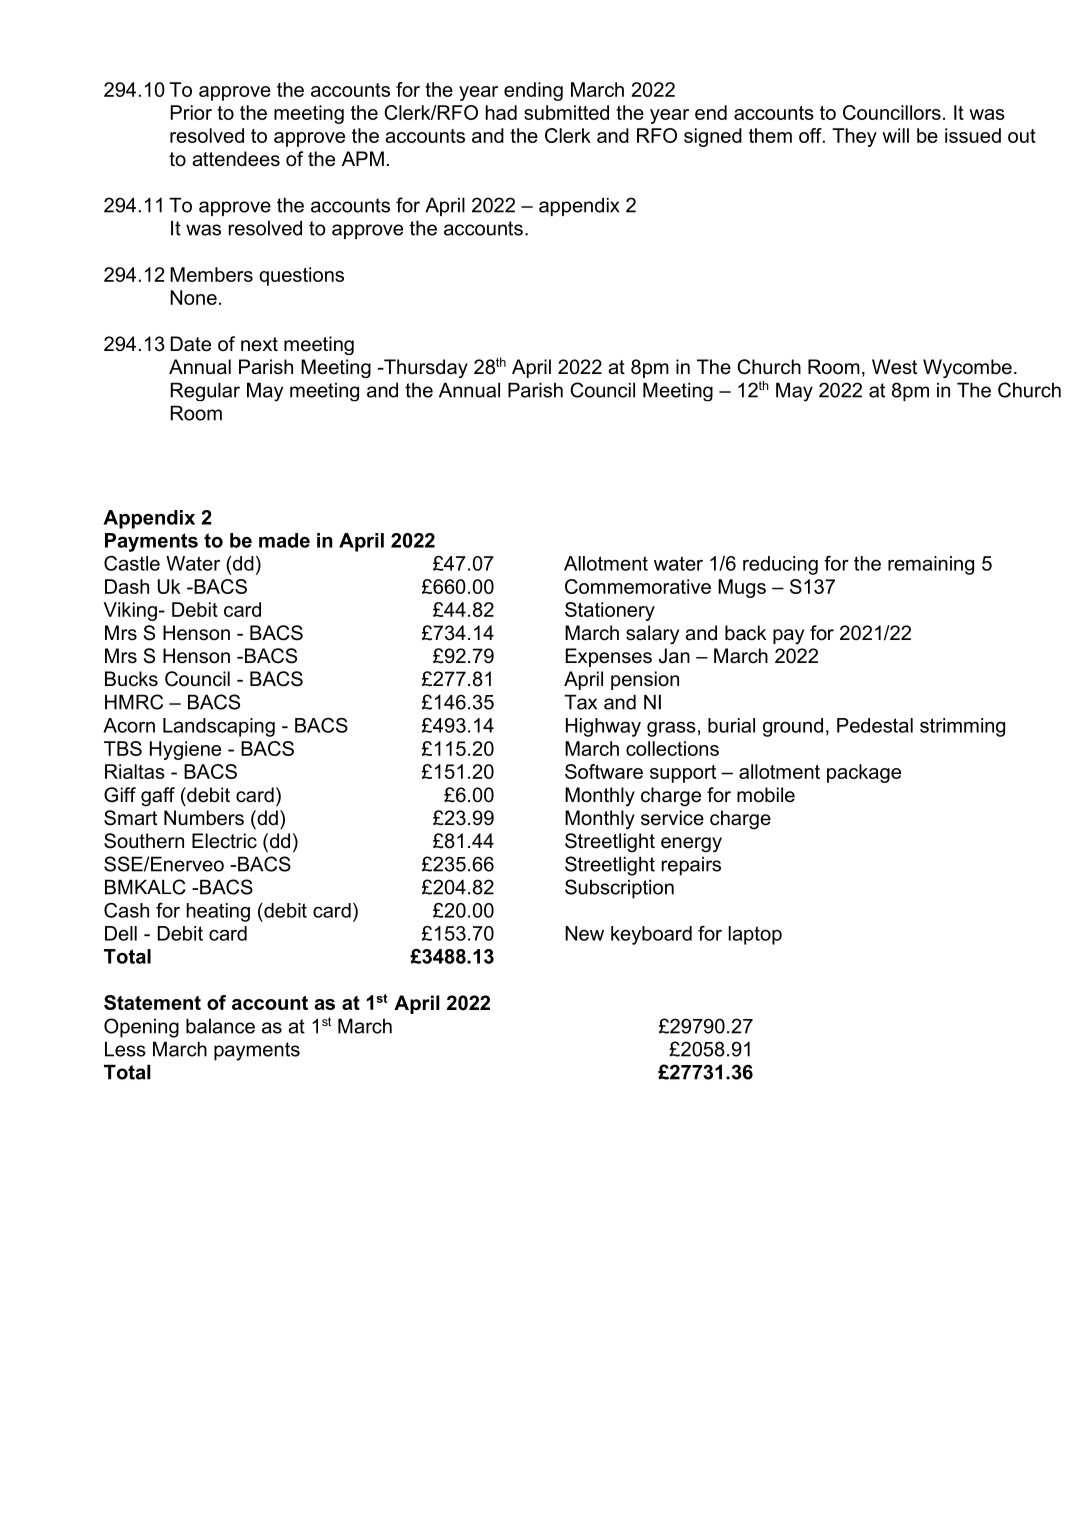 Image resolution: width=1088 pixels, height=1539 pixels. What do you see at coordinates (191, 112) in the screenshot?
I see `Prior` at bounding box center [191, 112].
